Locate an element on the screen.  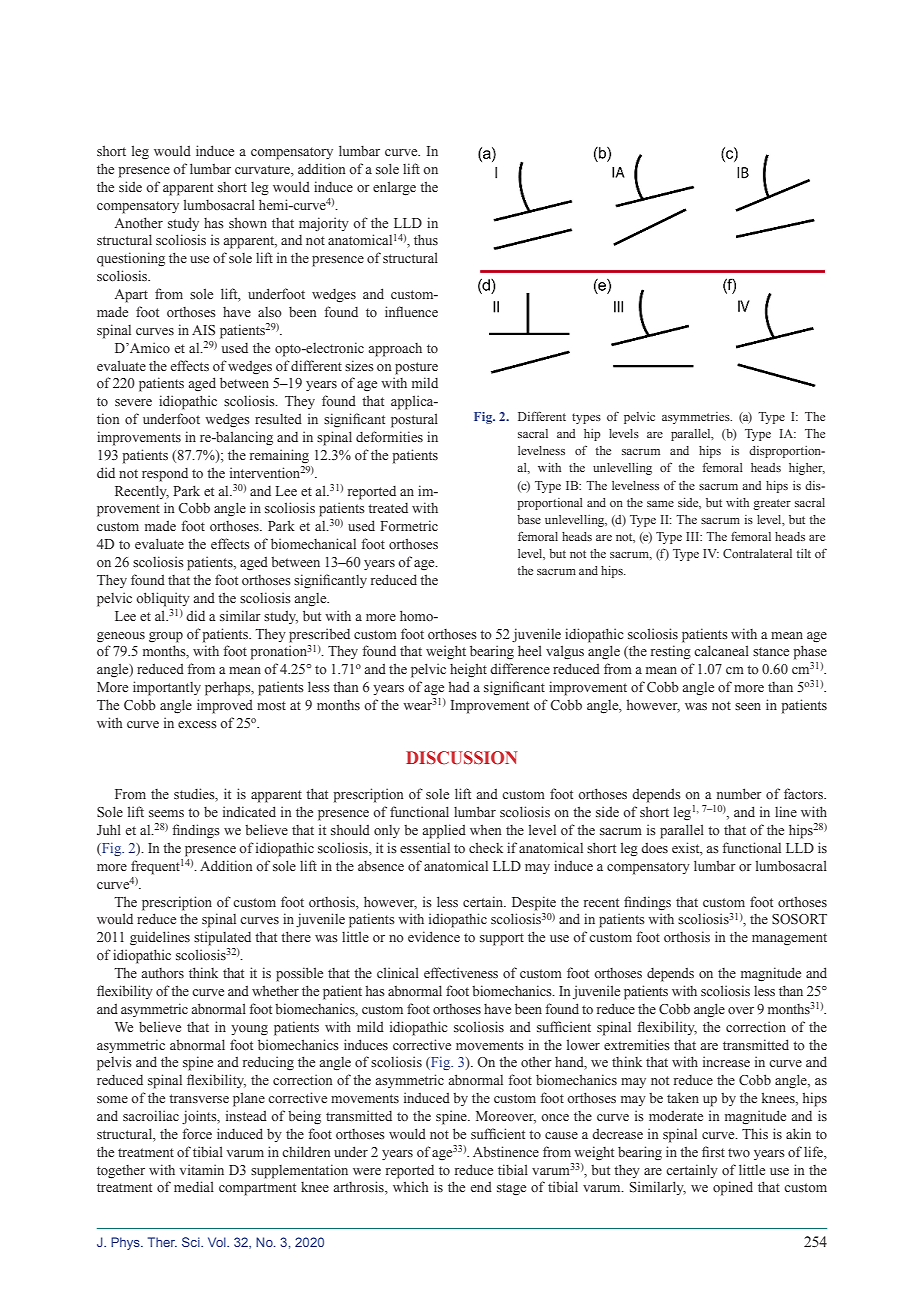
applied is located at coordinates (444, 831).
